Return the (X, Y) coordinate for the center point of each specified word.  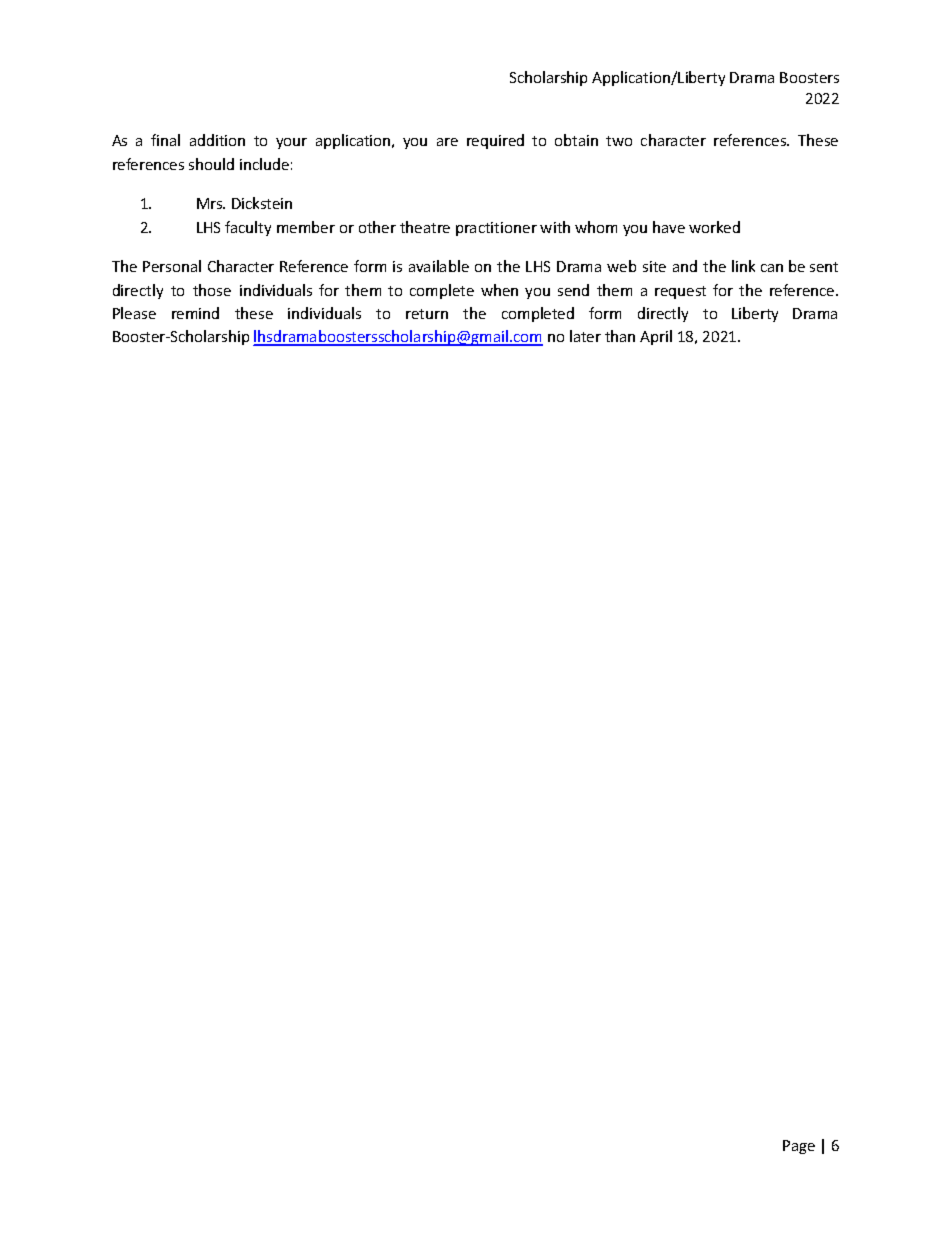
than (620, 336)
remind (195, 313)
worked (714, 227)
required (495, 141)
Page (799, 1147)
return (427, 314)
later (585, 336)
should (211, 164)
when (499, 290)
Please (134, 313)
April (656, 337)
